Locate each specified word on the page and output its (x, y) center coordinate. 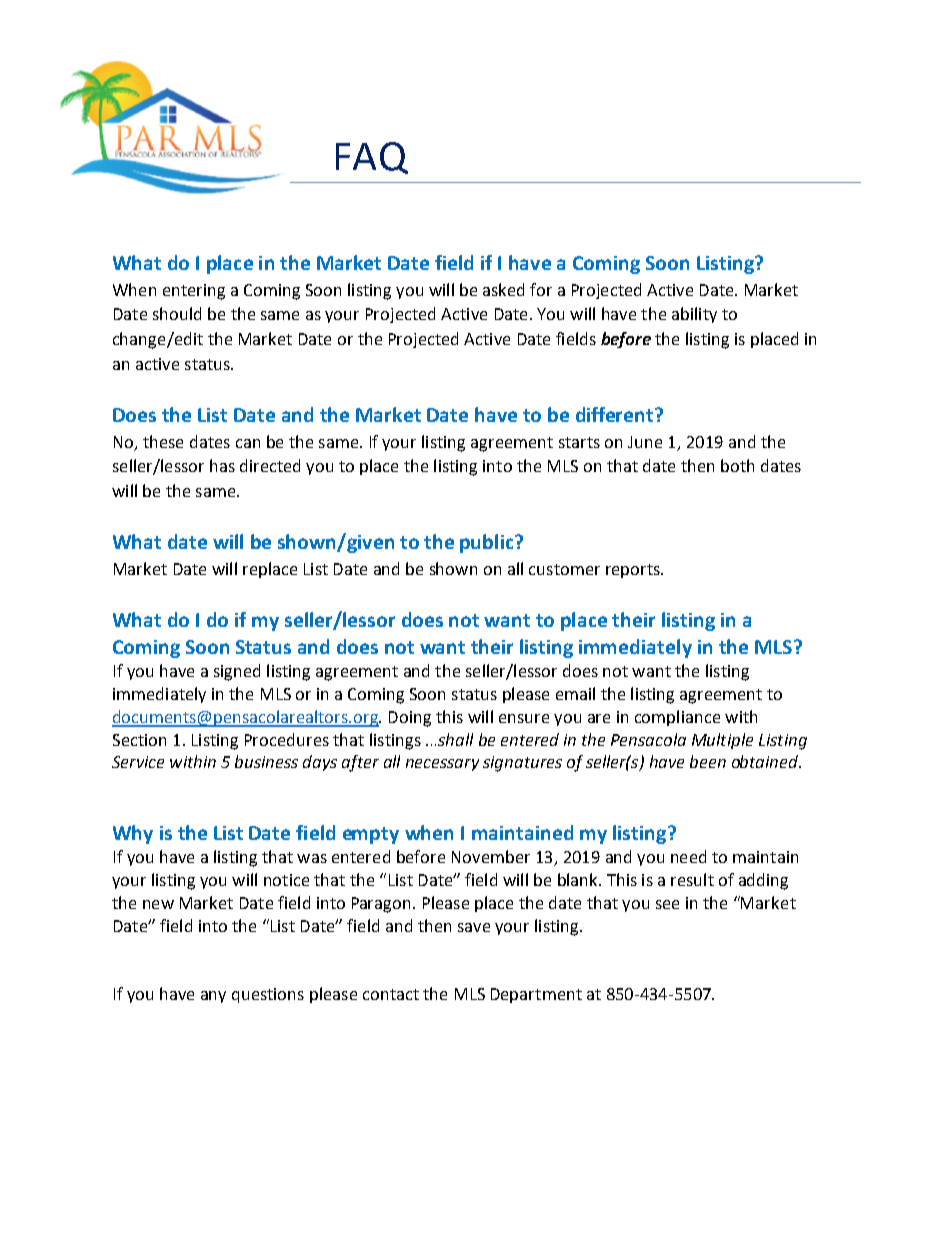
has (222, 465)
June (645, 442)
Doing (410, 719)
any (213, 997)
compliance (677, 718)
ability (694, 315)
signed (237, 672)
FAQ (372, 158)
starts (579, 442)
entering (194, 292)
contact (391, 994)
